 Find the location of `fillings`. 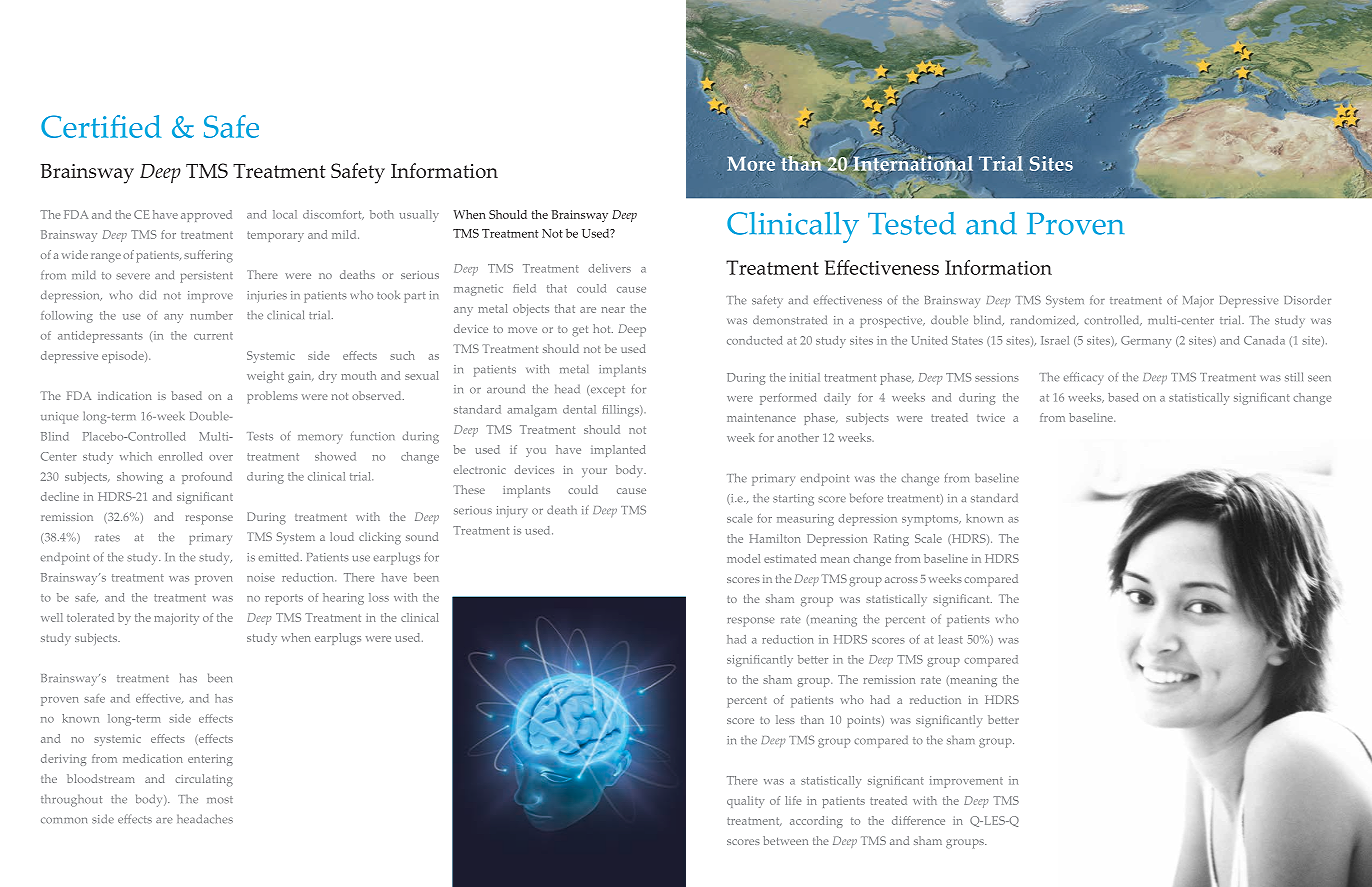

fillings is located at coordinates (622, 411).
